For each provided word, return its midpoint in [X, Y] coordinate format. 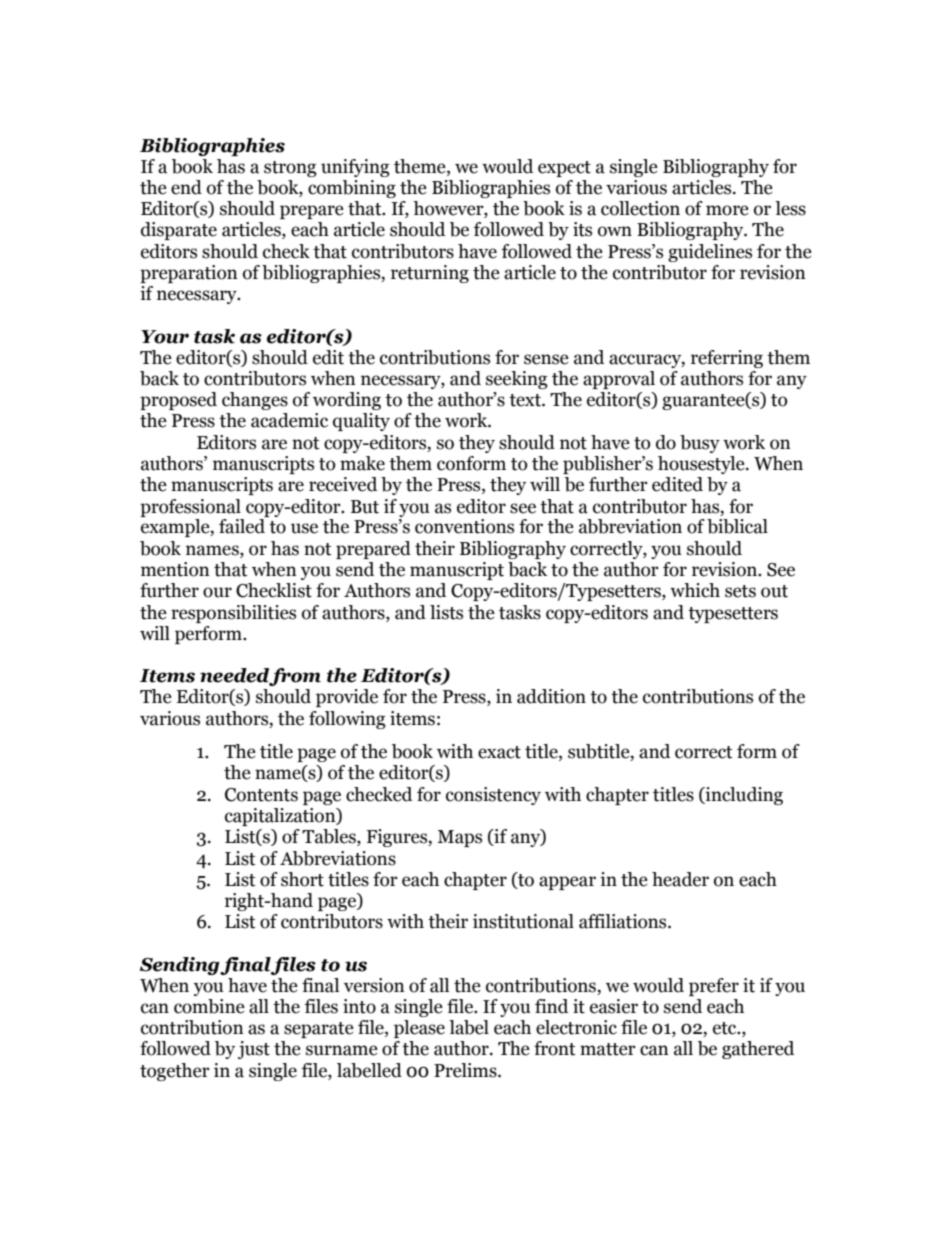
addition [551, 696]
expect [564, 169]
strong [290, 169]
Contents [261, 795]
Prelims [466, 1070]
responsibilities [233, 614]
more [727, 210]
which [695, 590]
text [526, 400]
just [254, 1050]
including [743, 796]
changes [255, 401]
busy [700, 444]
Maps [459, 838]
